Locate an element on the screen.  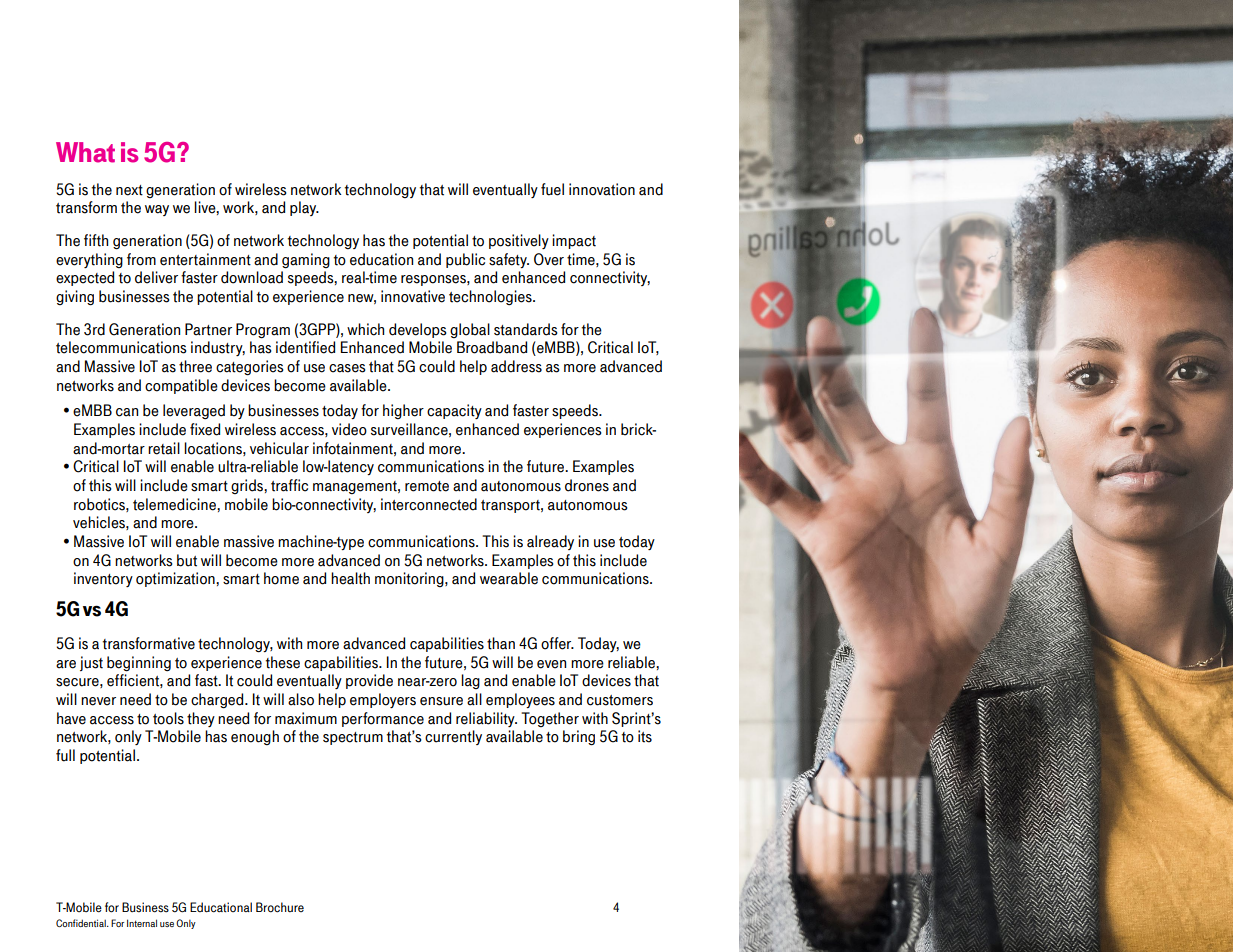
Together is located at coordinates (550, 719).
